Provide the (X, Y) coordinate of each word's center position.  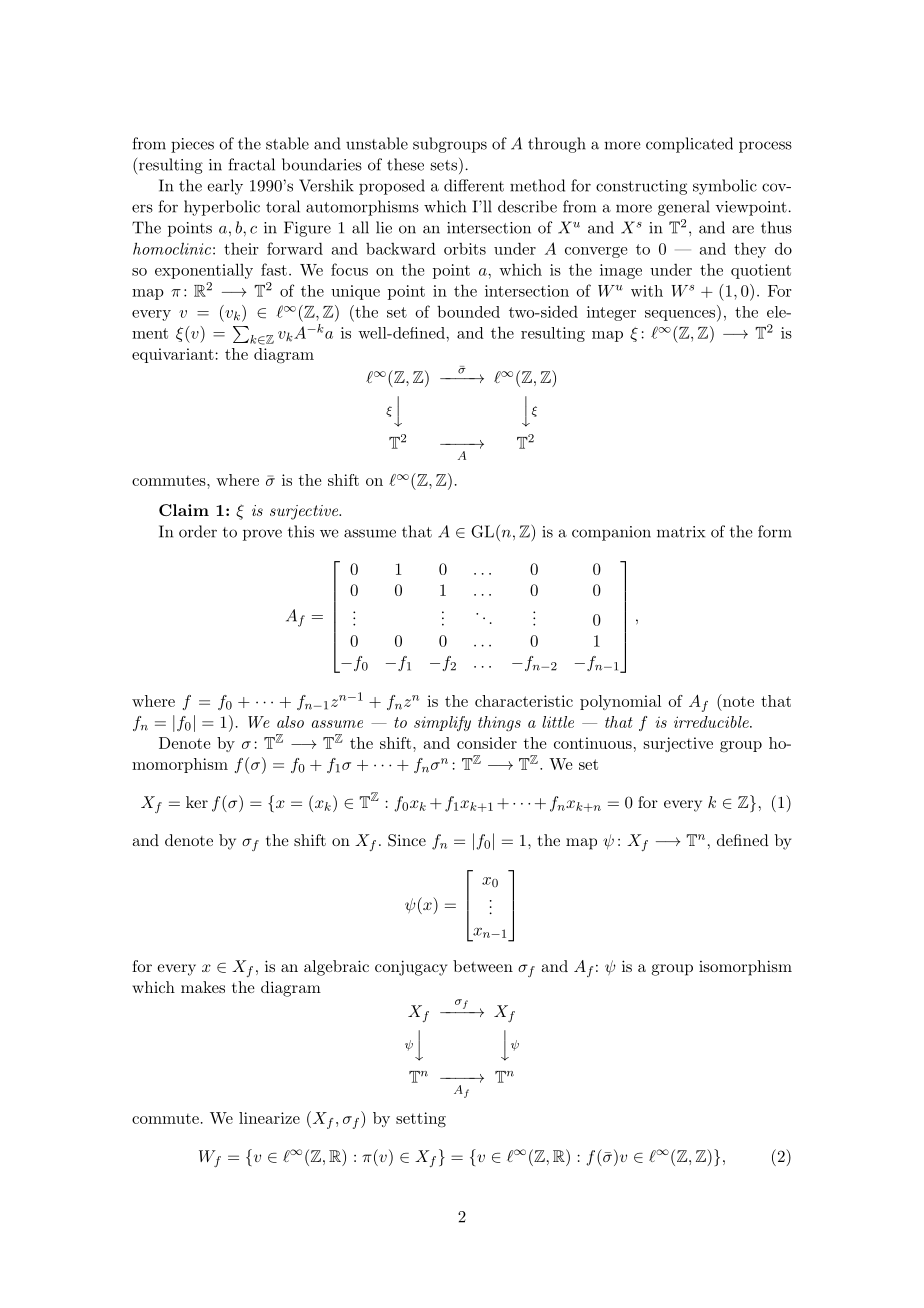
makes (203, 987)
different (474, 185)
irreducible (712, 722)
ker (197, 802)
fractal (251, 164)
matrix (681, 532)
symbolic (725, 187)
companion (611, 533)
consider (487, 743)
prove (262, 535)
